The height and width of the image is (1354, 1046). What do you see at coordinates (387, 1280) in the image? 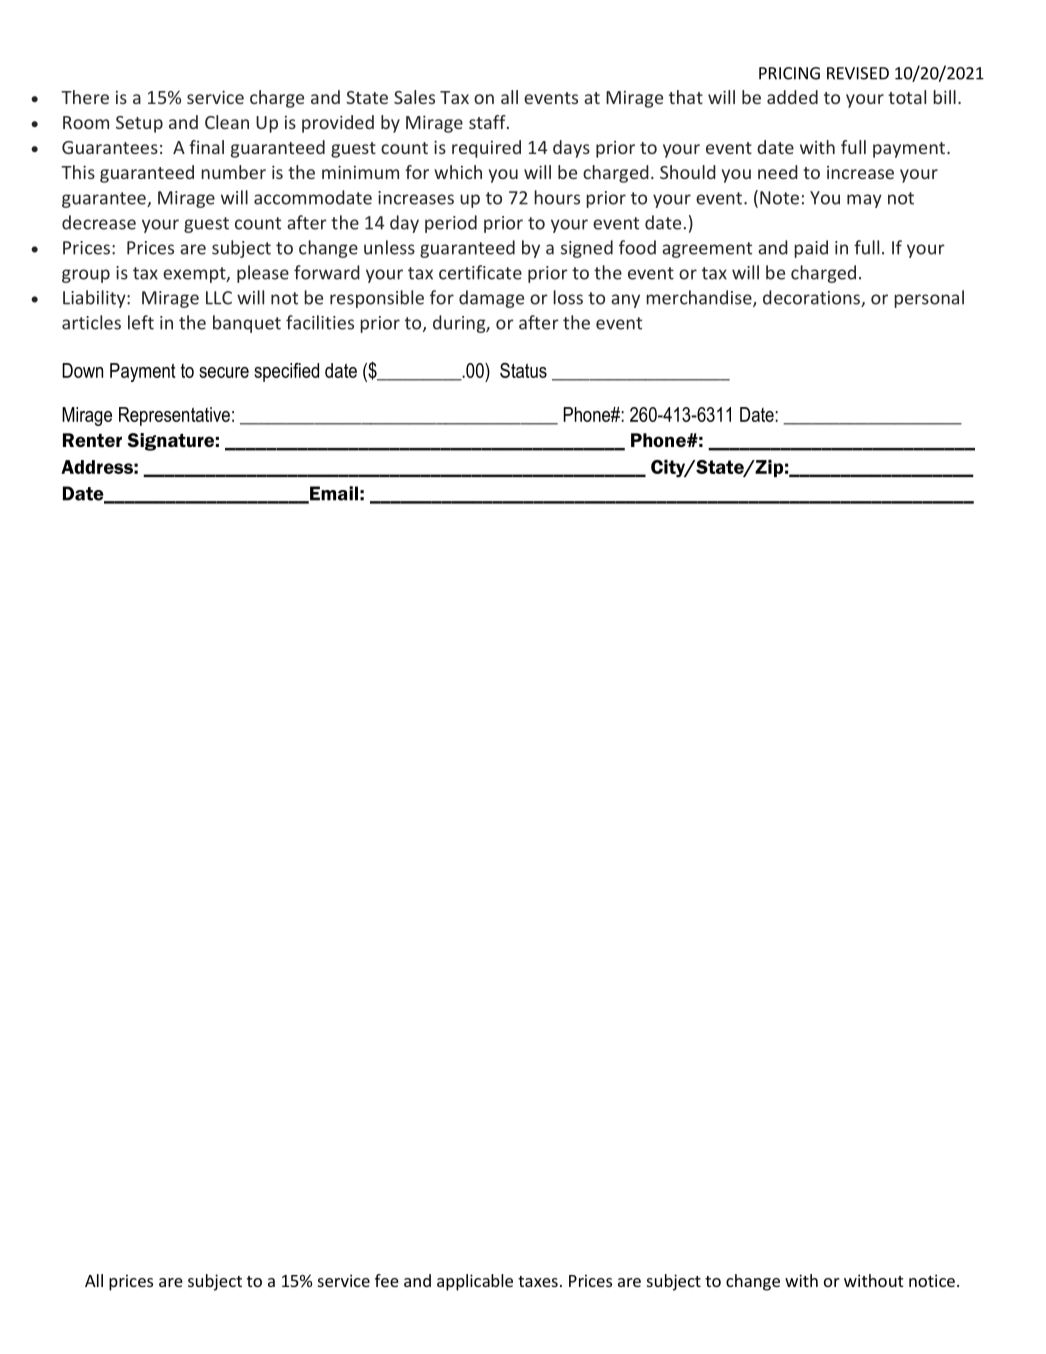
I see `fee` at bounding box center [387, 1280].
